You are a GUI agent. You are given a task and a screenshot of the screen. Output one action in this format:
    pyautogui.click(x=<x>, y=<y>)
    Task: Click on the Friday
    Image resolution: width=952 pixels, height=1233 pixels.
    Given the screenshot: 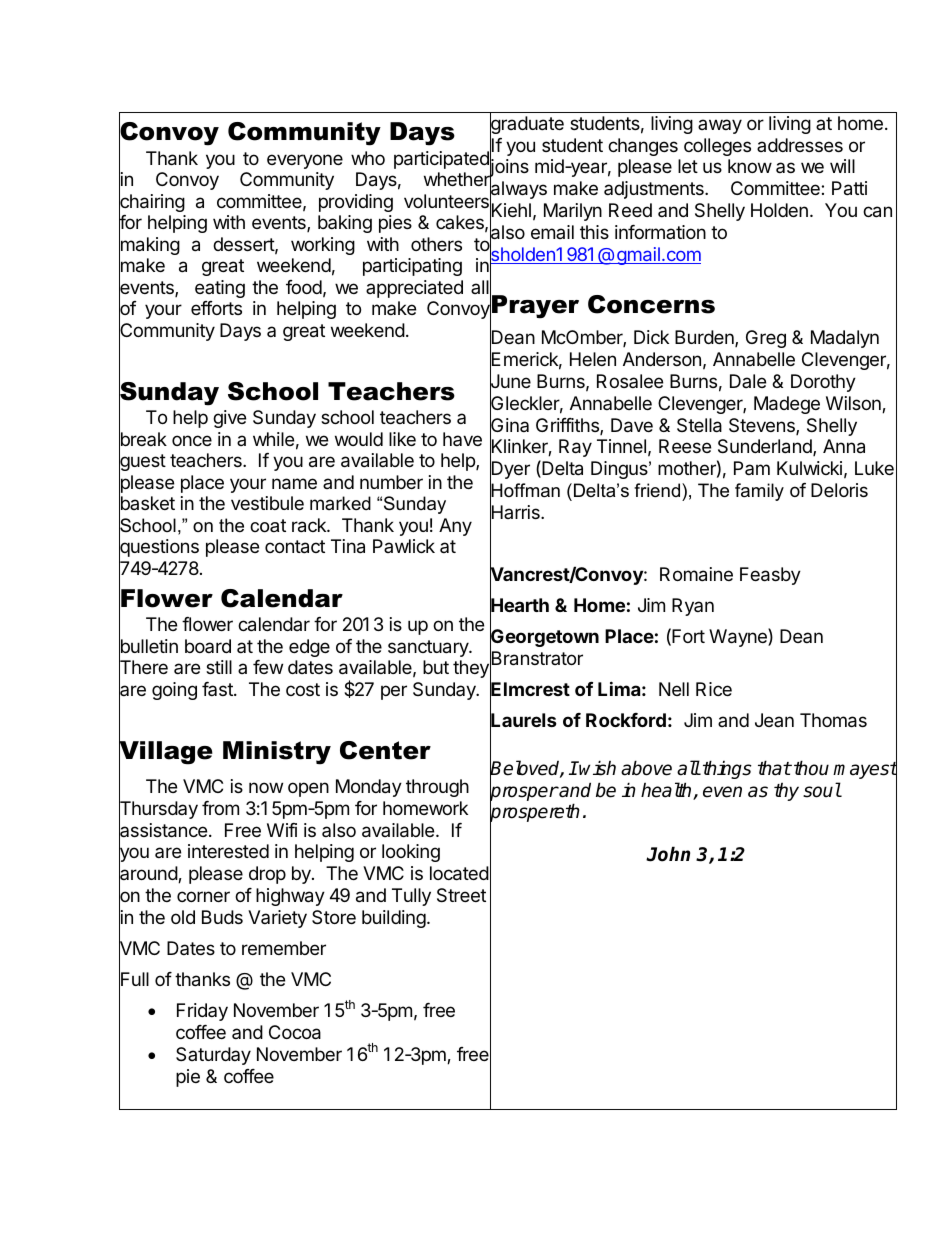 What is the action you would take?
    pyautogui.click(x=202, y=1012)
